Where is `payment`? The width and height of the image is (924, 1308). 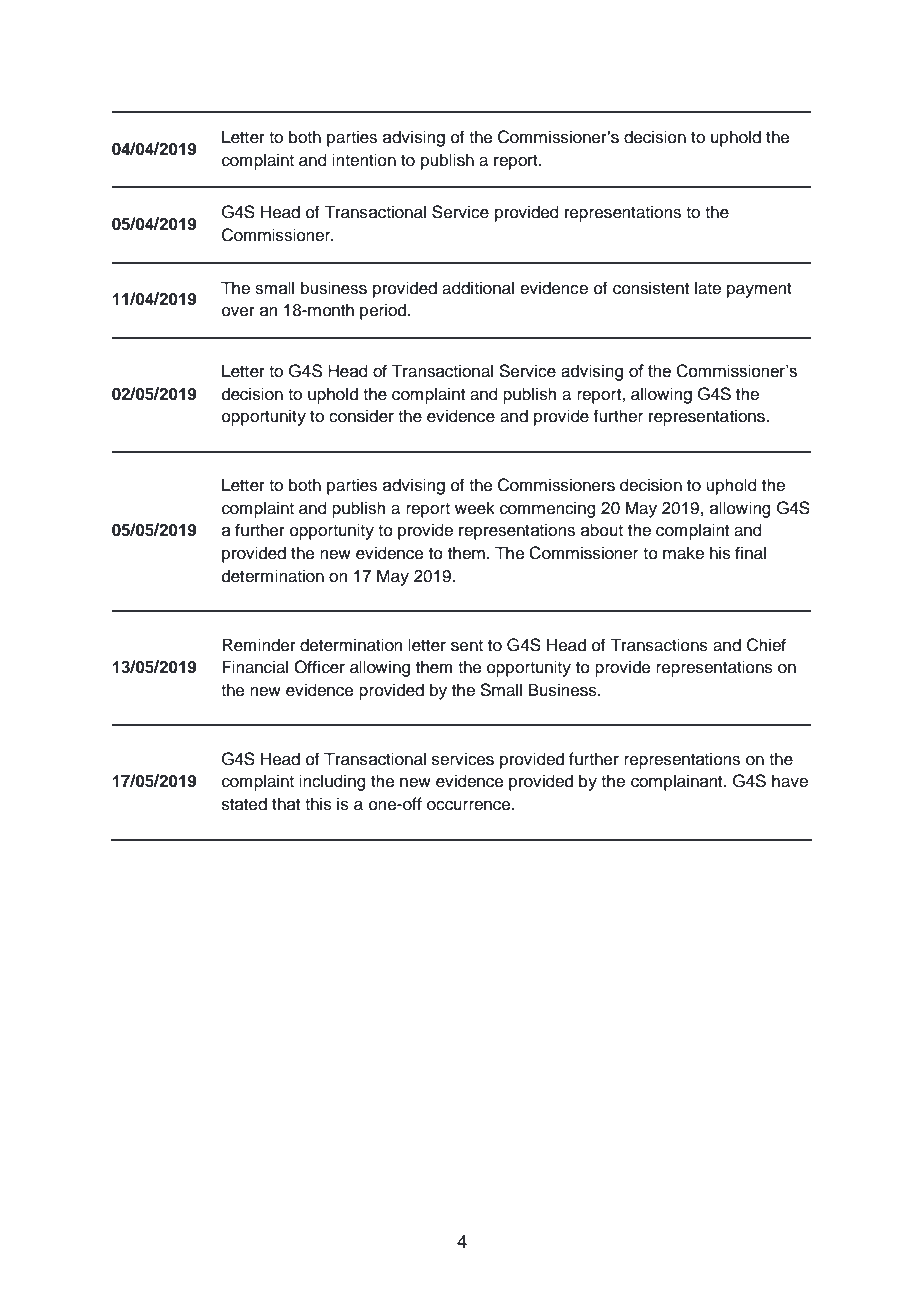 payment is located at coordinates (759, 290).
